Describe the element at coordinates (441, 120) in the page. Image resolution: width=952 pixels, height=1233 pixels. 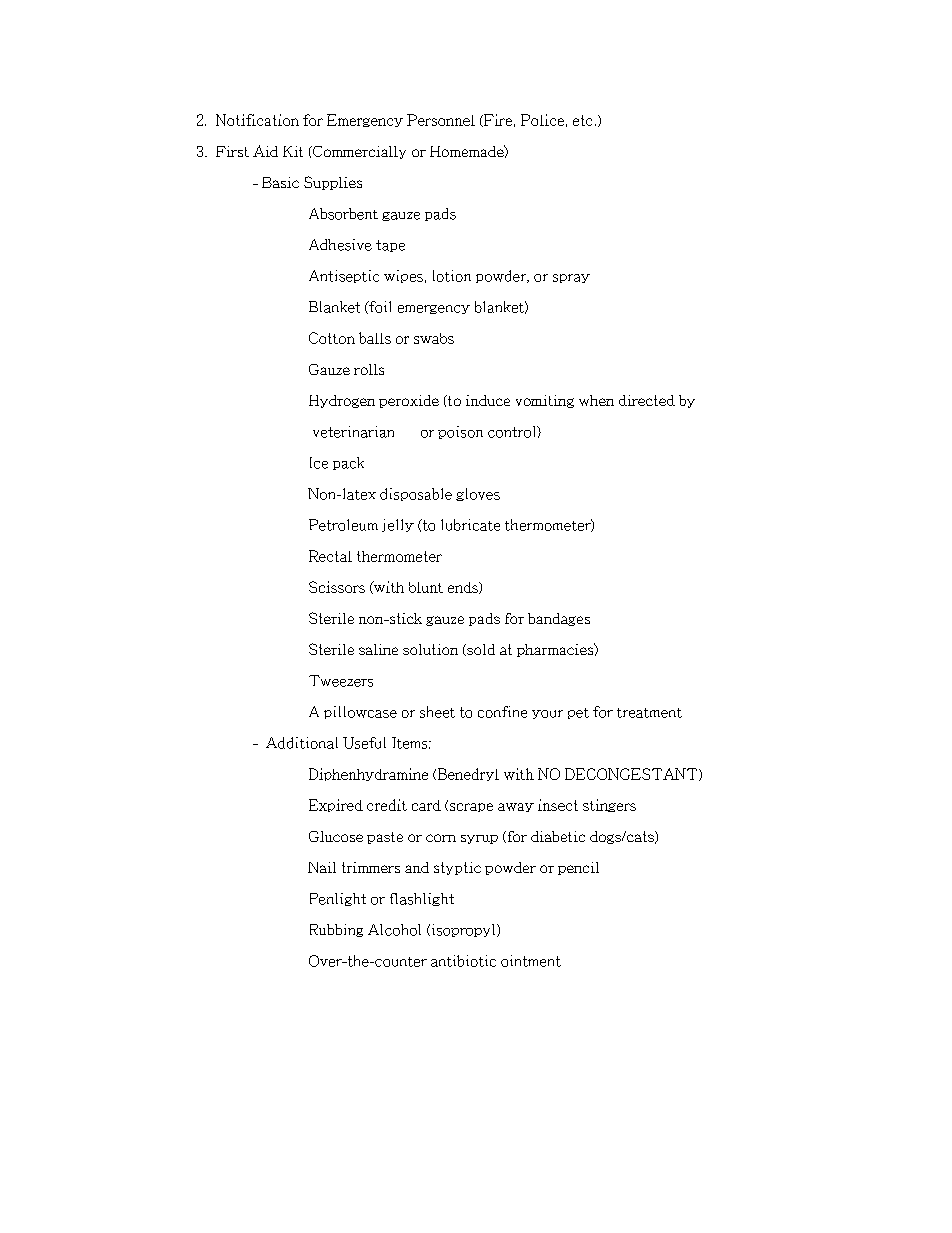
I see `Personnel` at that location.
